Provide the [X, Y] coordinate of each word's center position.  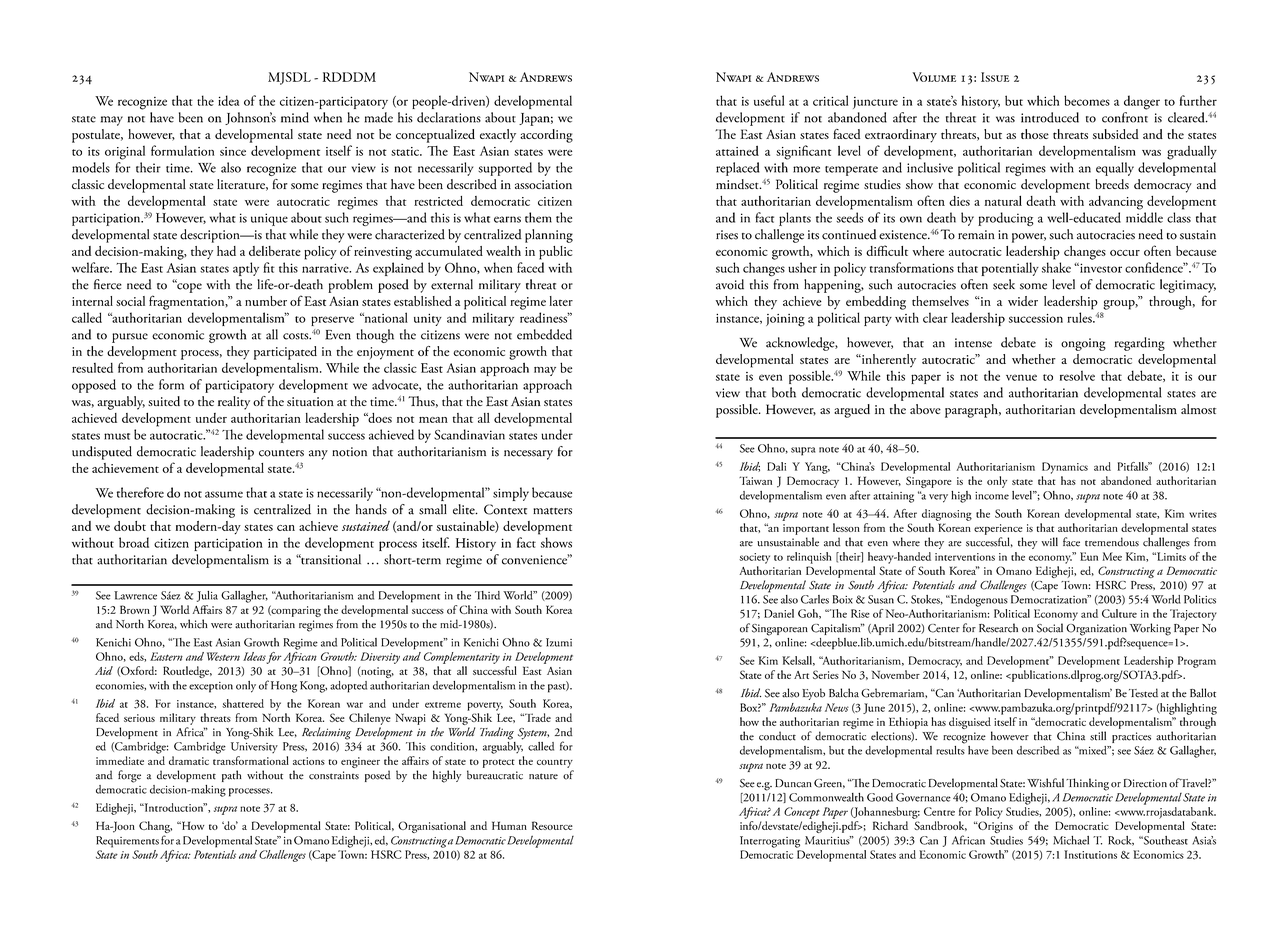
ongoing [1083, 344]
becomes [1087, 100]
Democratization [1050, 599]
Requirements [127, 842]
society [754, 558]
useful [769, 100]
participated [285, 353]
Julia [207, 596]
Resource [552, 825]
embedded [544, 334]
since [233, 151]
